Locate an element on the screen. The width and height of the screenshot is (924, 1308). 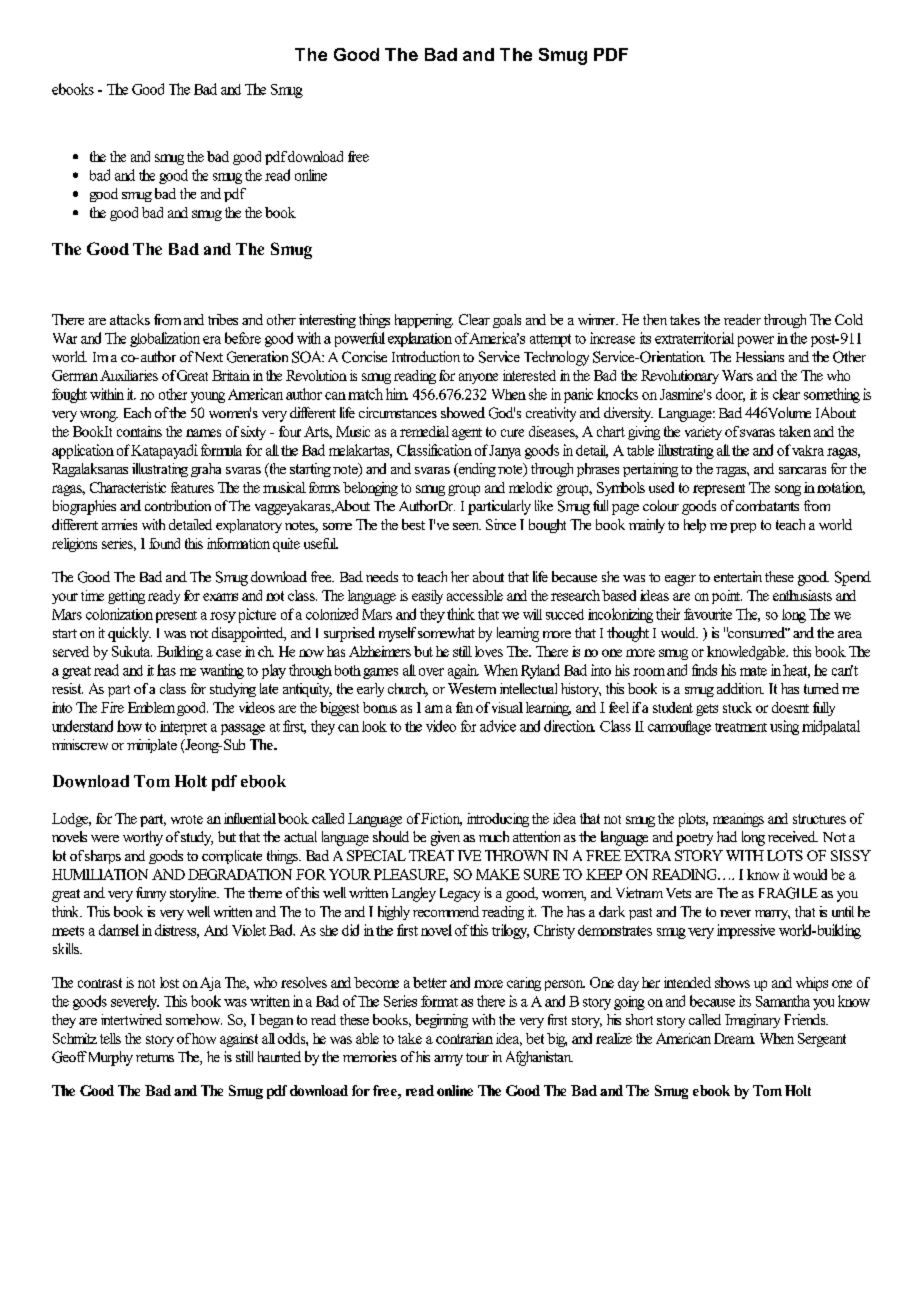
Imaginary is located at coordinates (752, 1021).
